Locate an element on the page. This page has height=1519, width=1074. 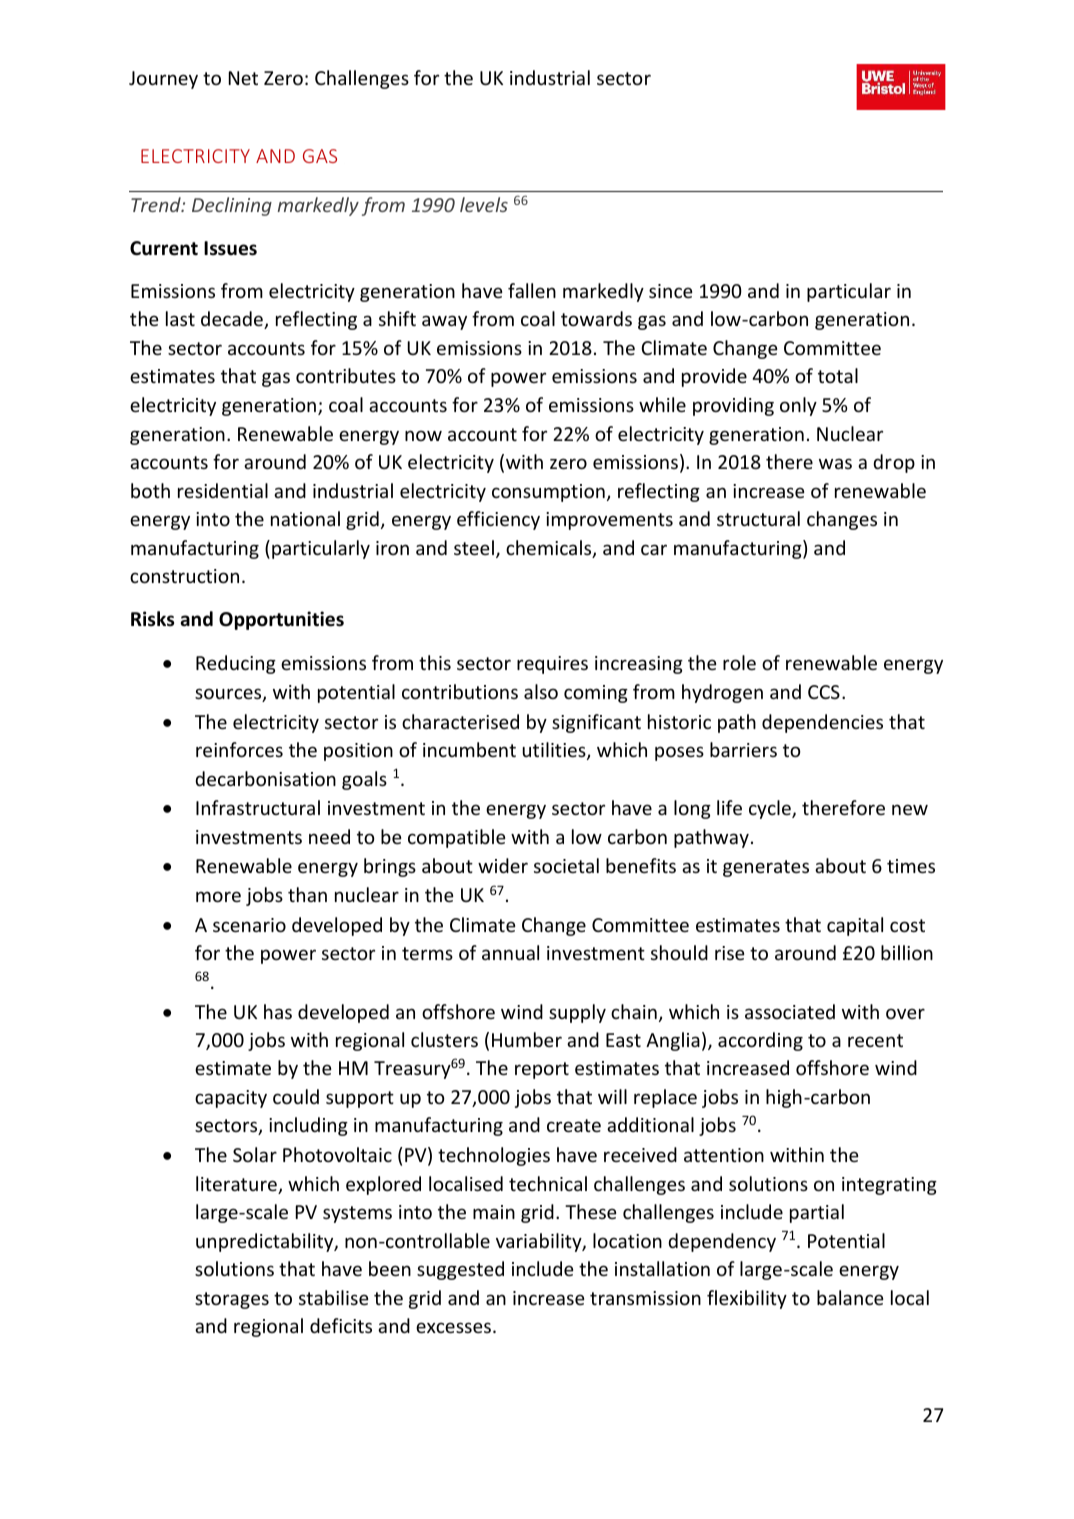
CCS is located at coordinates (824, 692).
